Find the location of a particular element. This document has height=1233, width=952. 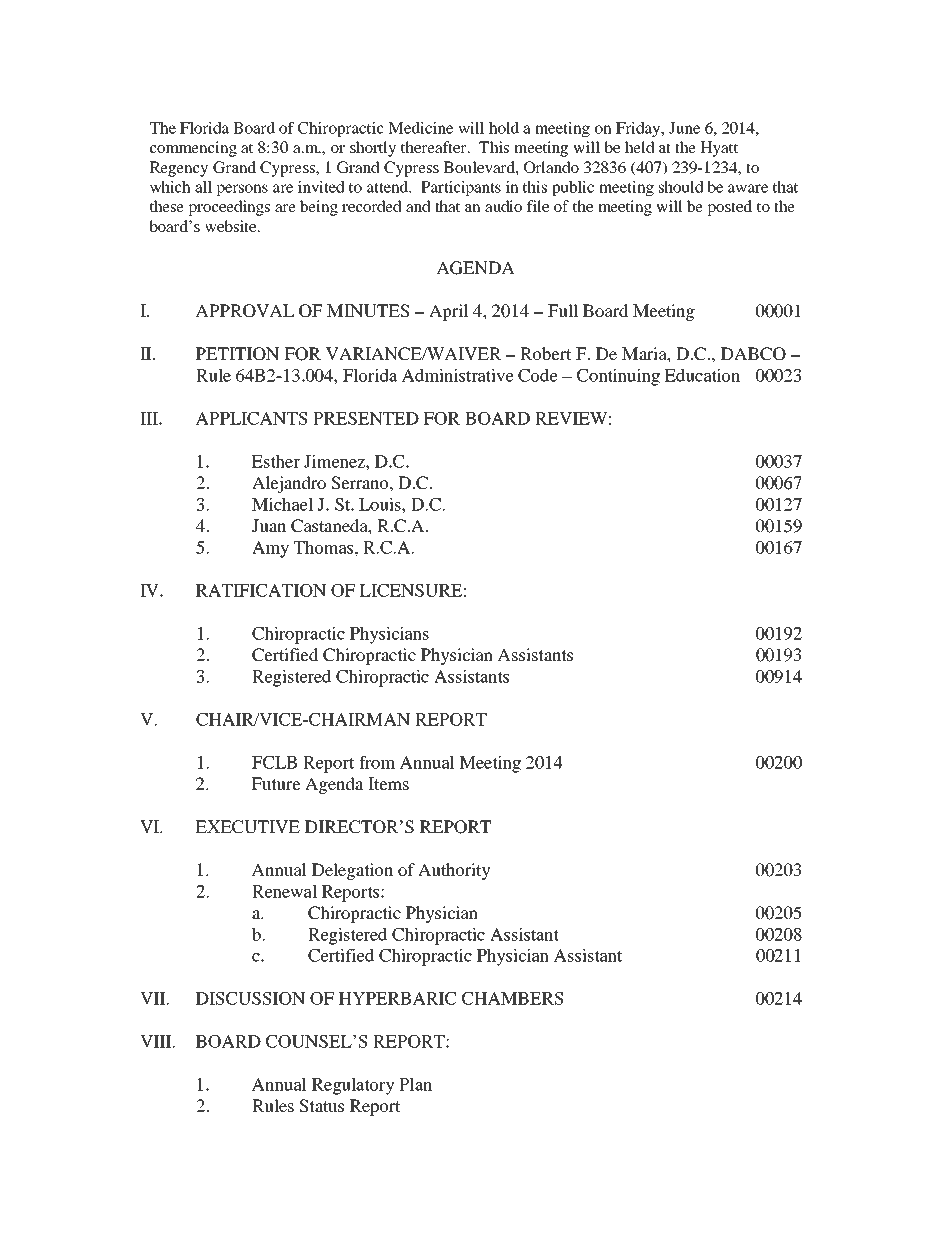

Status is located at coordinates (322, 1106).
